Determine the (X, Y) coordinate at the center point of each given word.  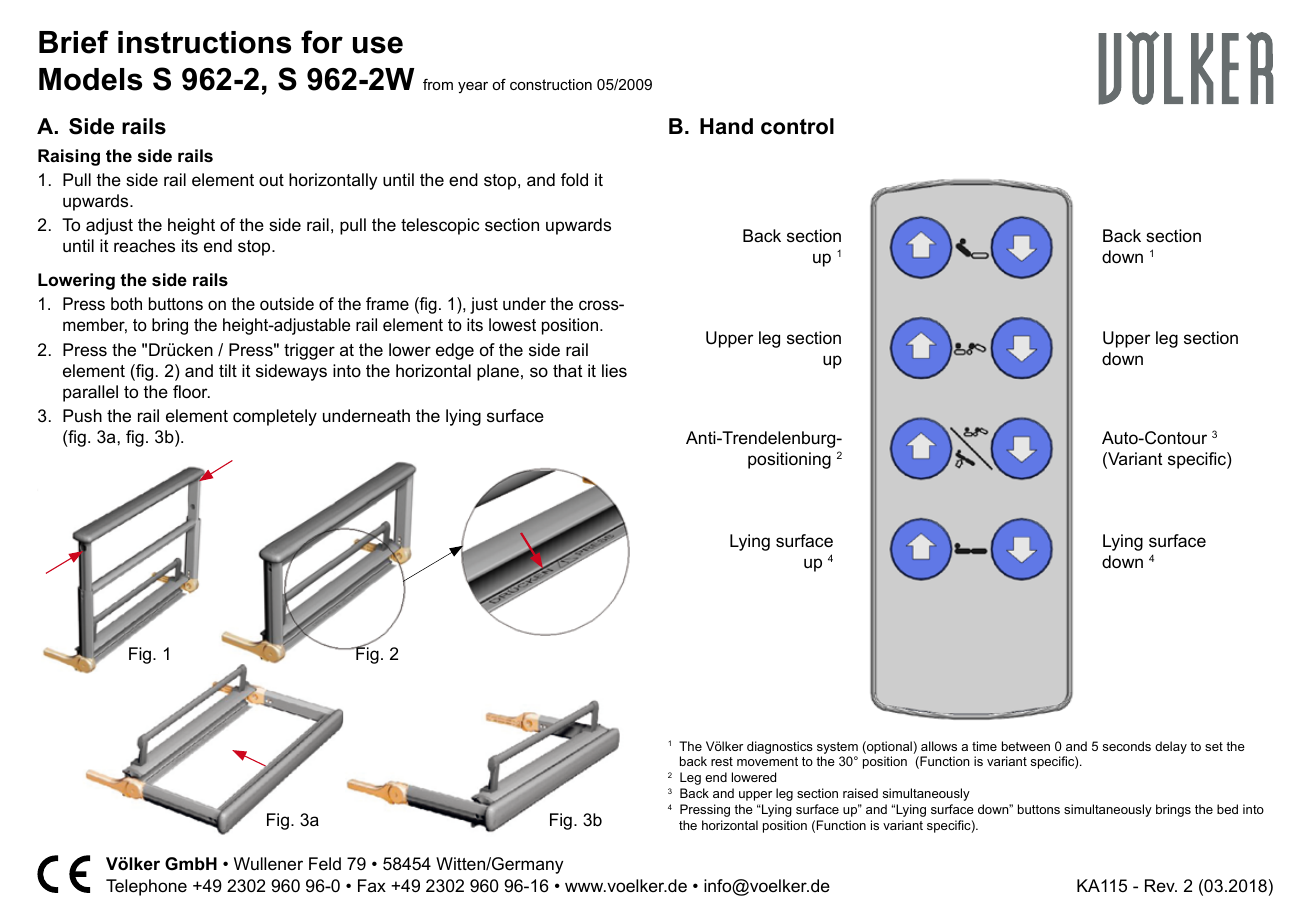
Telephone (146, 887)
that (567, 371)
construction (551, 84)
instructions (204, 42)
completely (275, 417)
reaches (144, 246)
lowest (512, 325)
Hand (726, 126)
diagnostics (780, 747)
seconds (1127, 746)
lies (614, 371)
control (797, 126)
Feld (325, 864)
